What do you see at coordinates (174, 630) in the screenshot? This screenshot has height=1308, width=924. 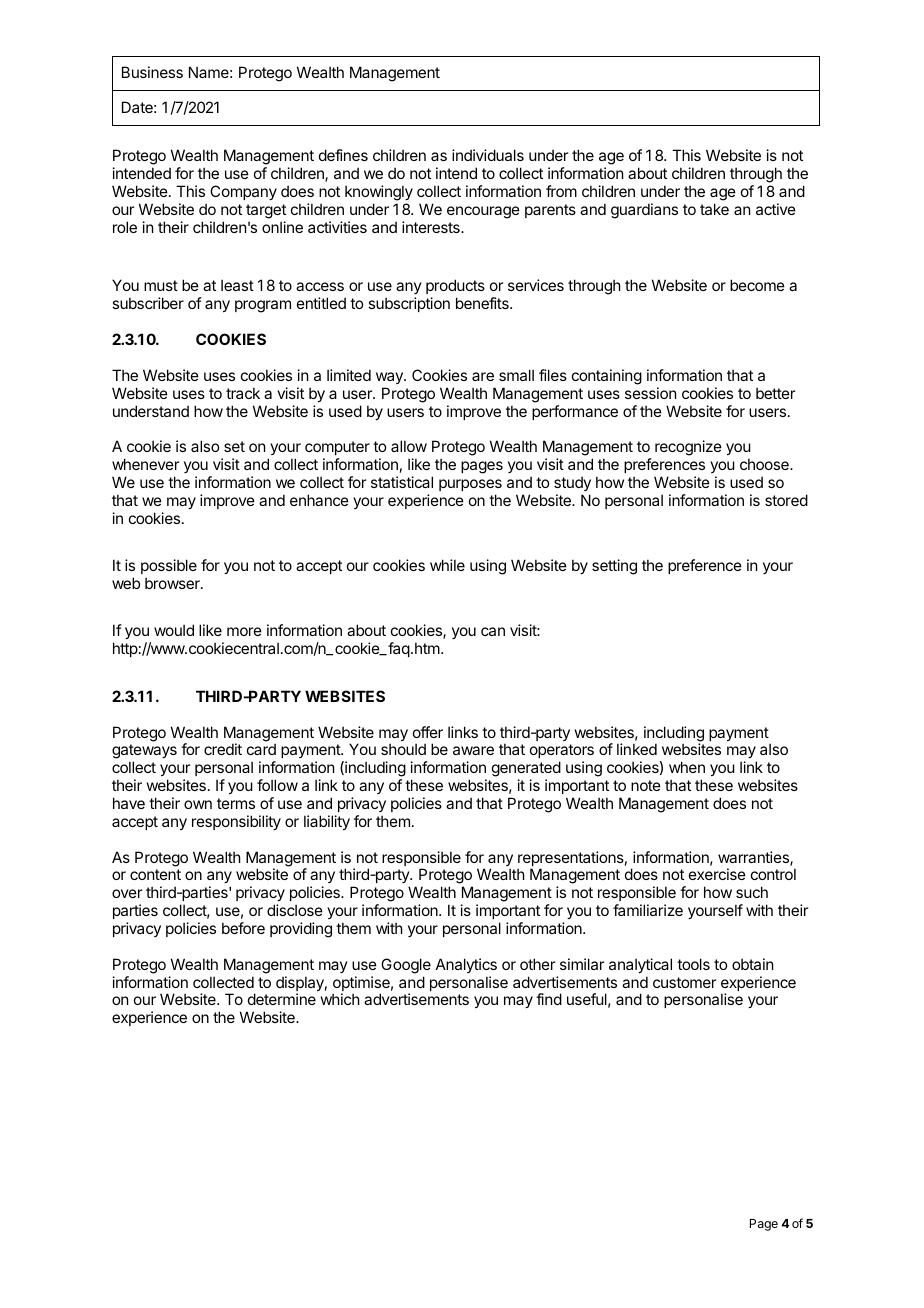 I see `would` at bounding box center [174, 630].
